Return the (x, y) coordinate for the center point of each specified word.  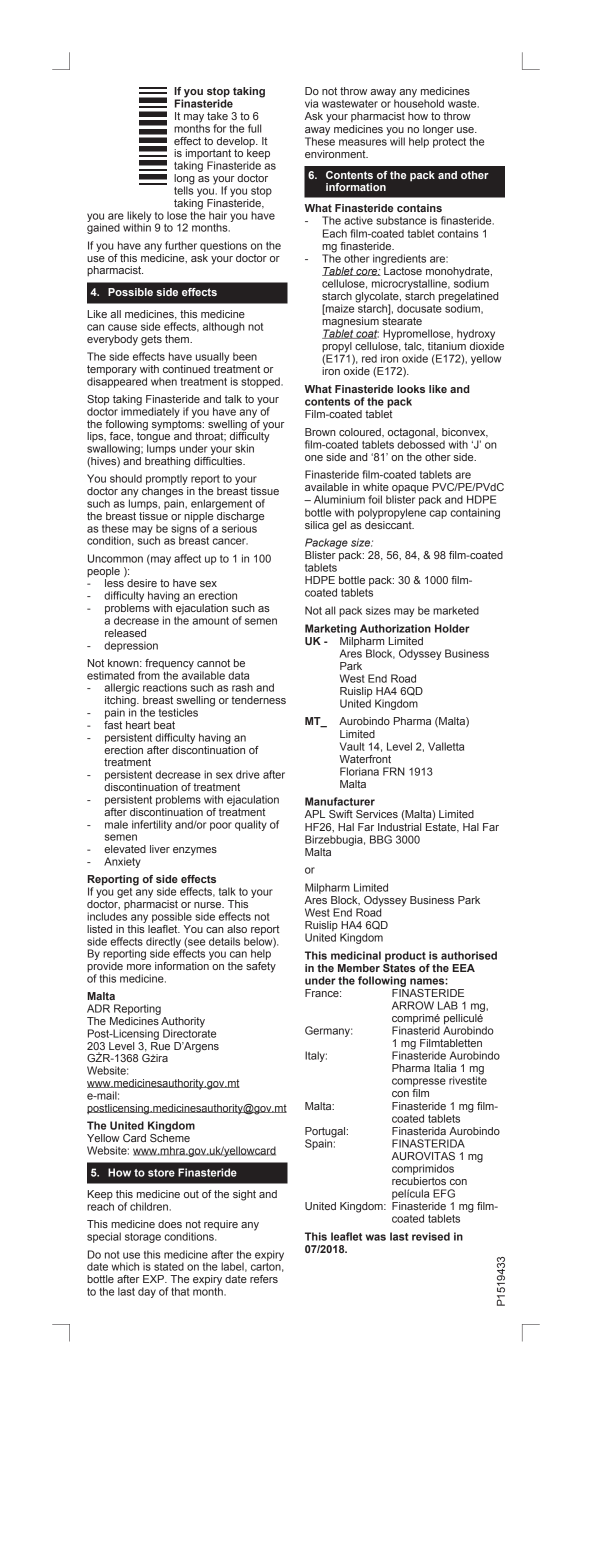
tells (184, 189)
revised (431, 1236)
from (149, 675)
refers (264, 1279)
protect (449, 141)
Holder (452, 628)
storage (143, 1238)
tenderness (258, 700)
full (254, 128)
